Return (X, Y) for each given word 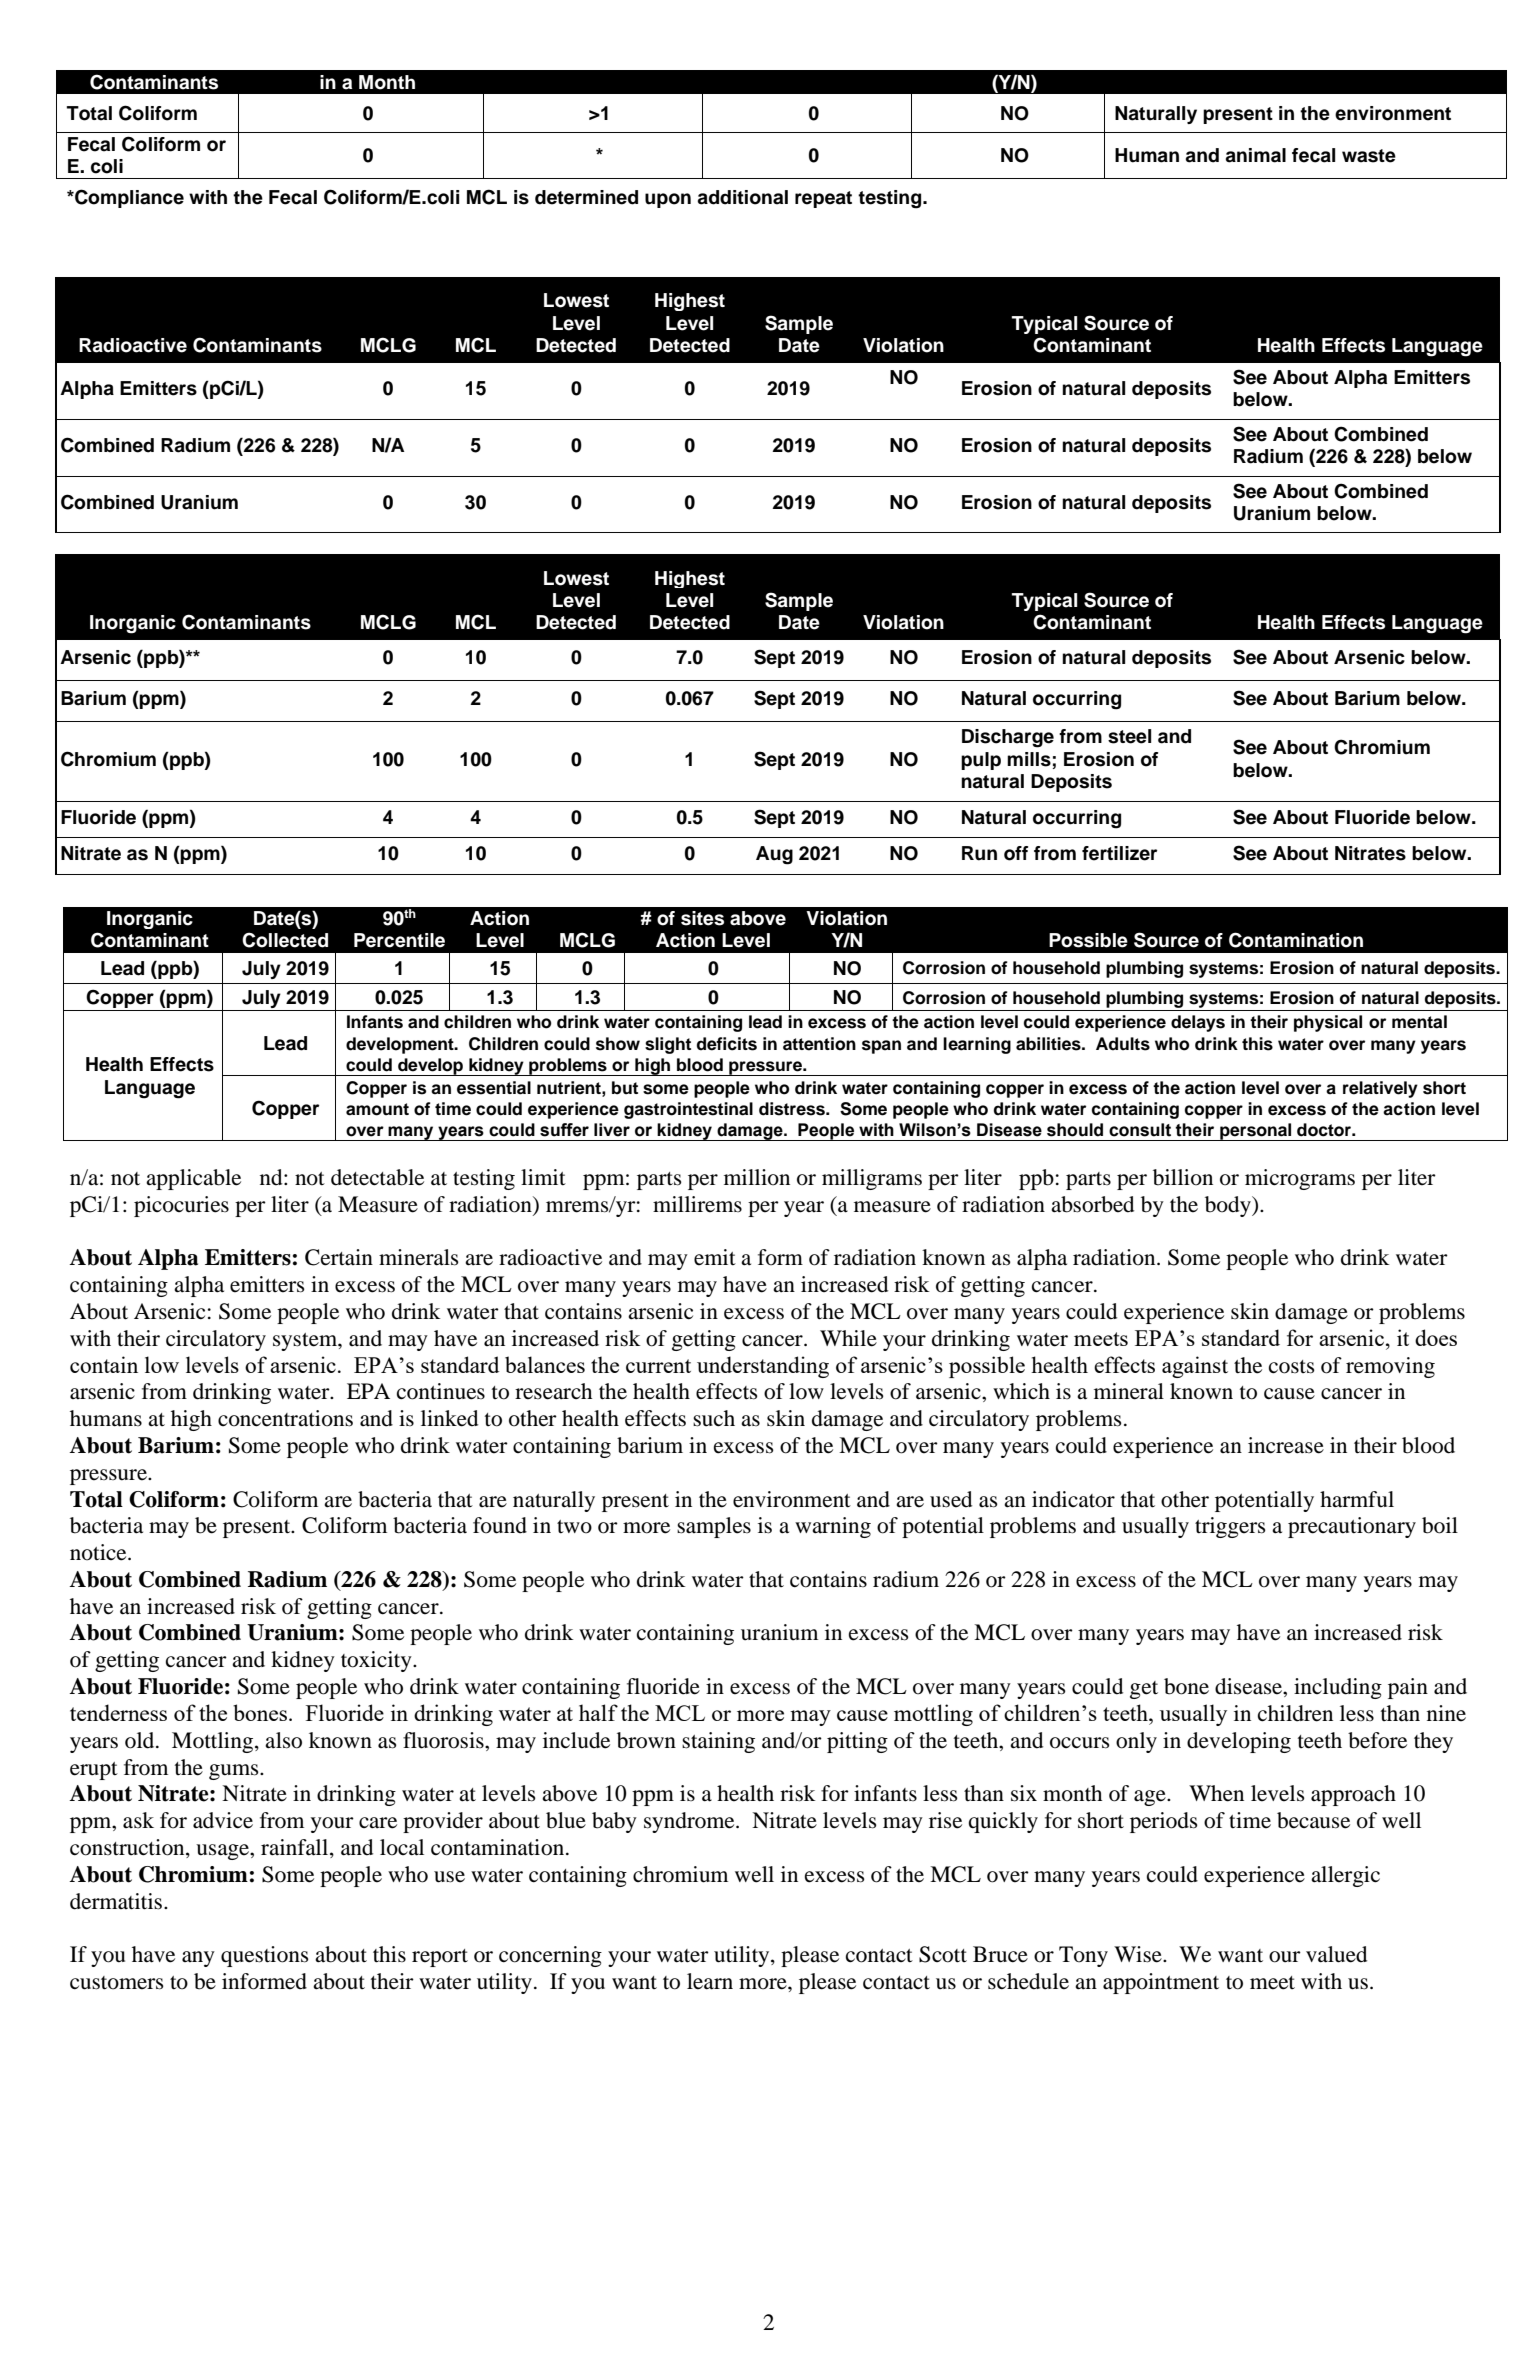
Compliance (128, 198)
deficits (727, 1044)
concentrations (285, 1418)
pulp (981, 761)
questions (265, 1956)
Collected (285, 940)
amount (377, 1109)
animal (1255, 155)
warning (833, 1527)
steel (1129, 736)
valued (1336, 1954)
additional (742, 197)
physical (1328, 1023)
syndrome (690, 1822)
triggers (1230, 1527)
